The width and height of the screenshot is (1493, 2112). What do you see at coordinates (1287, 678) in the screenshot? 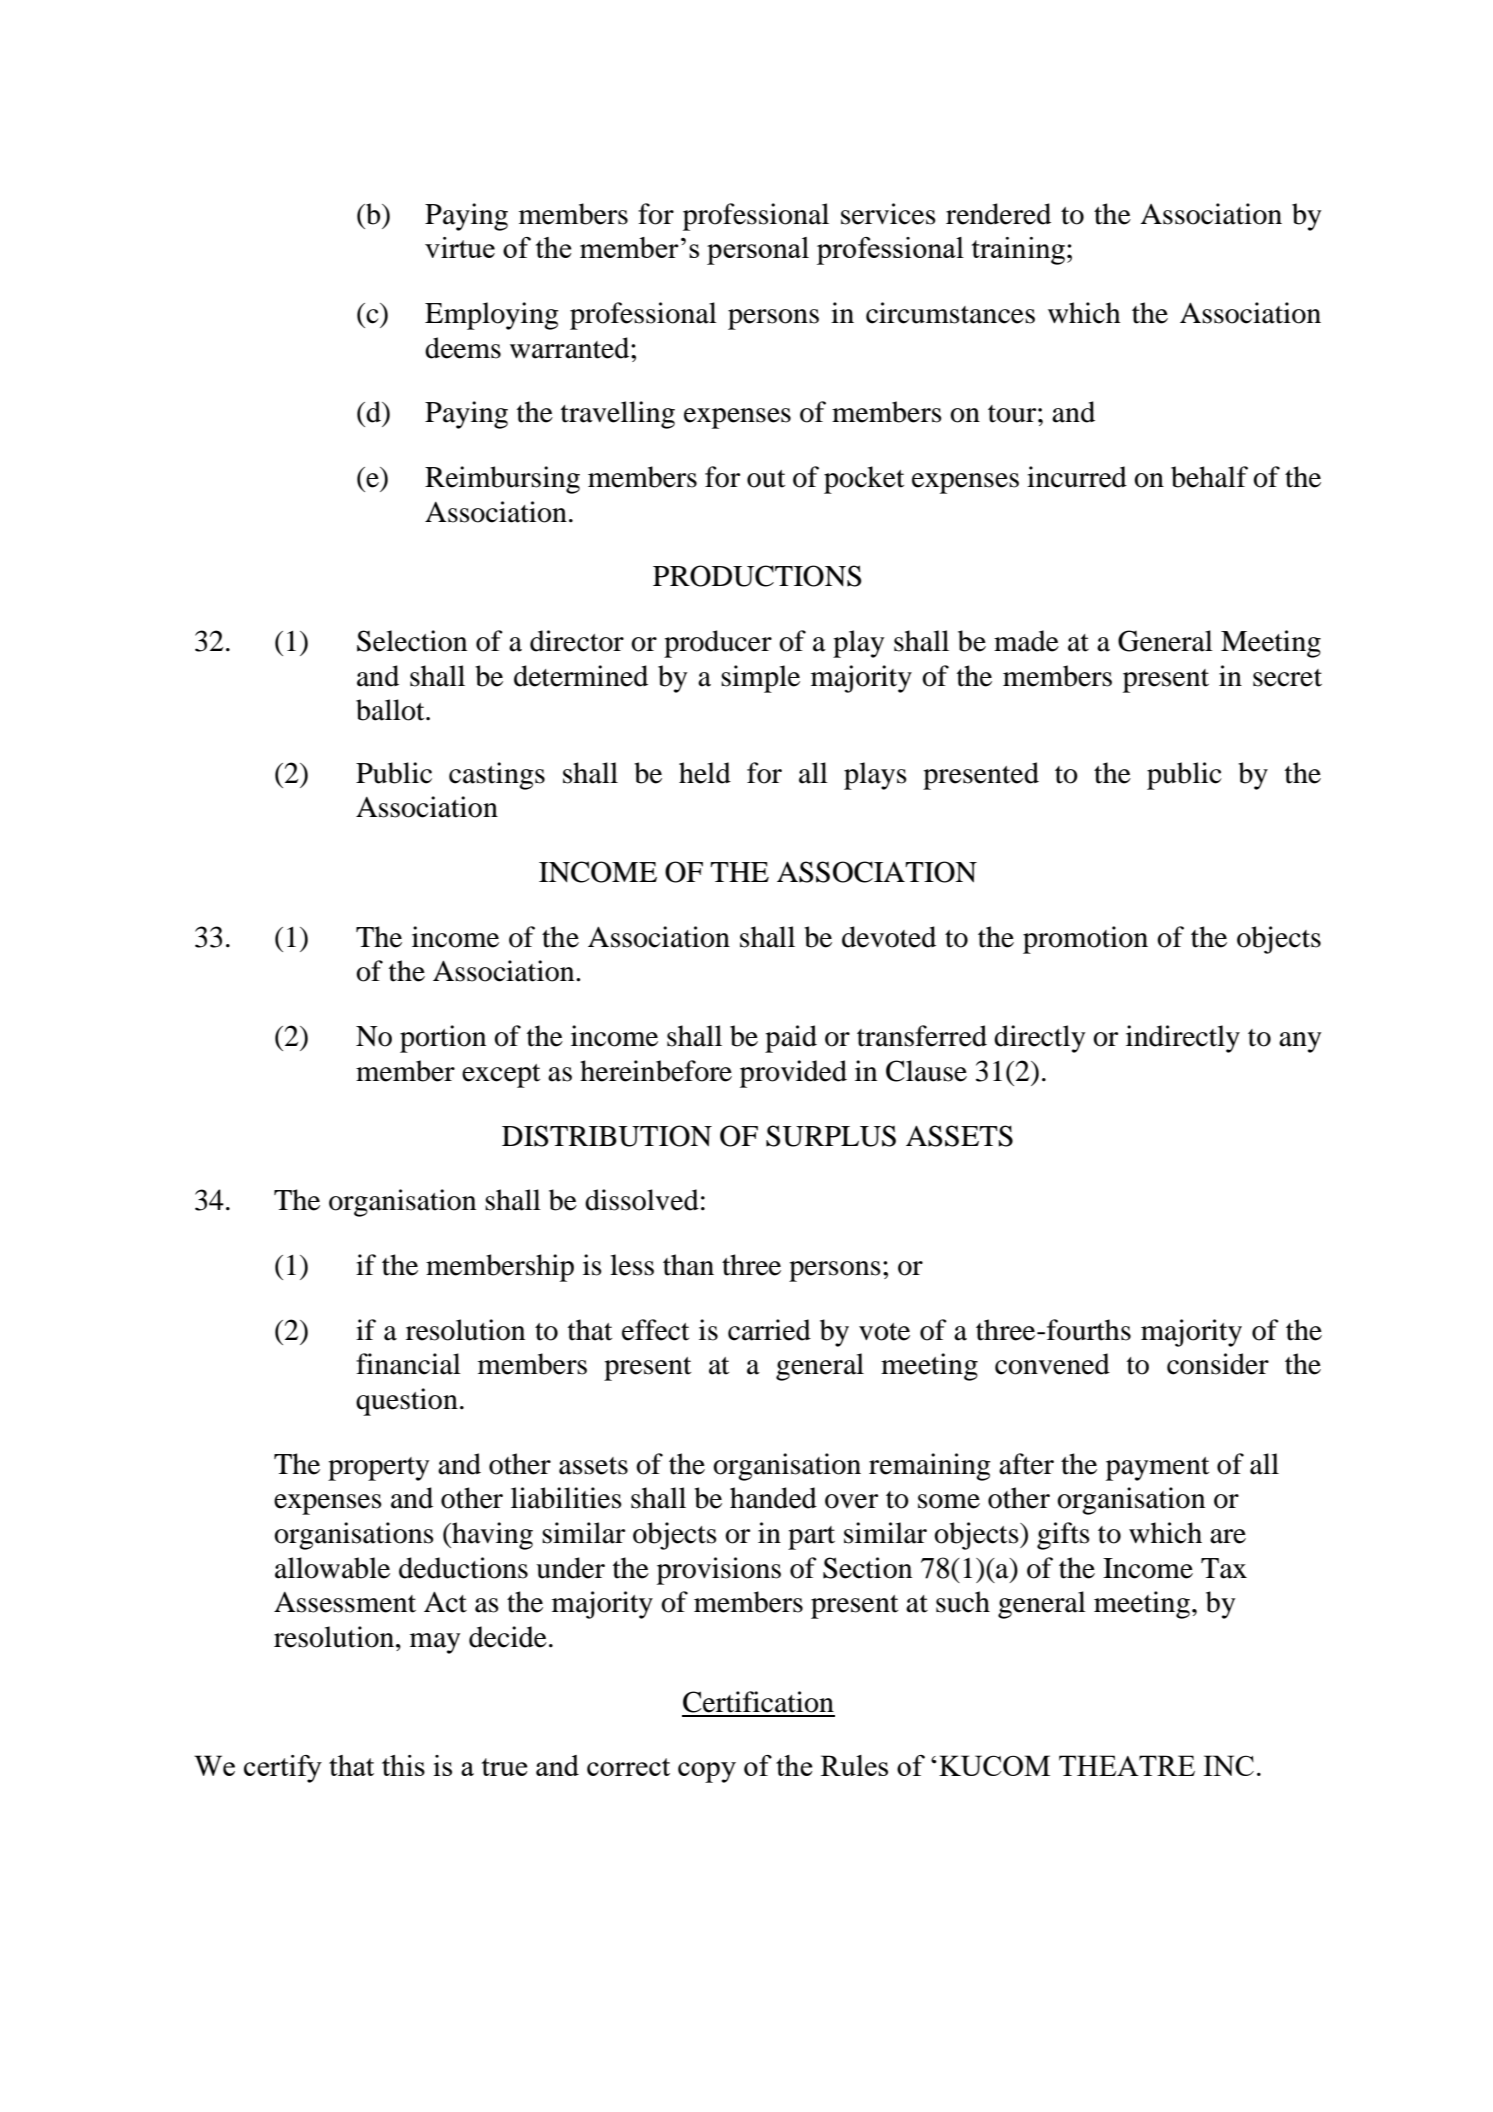
I see `secret` at bounding box center [1287, 678].
